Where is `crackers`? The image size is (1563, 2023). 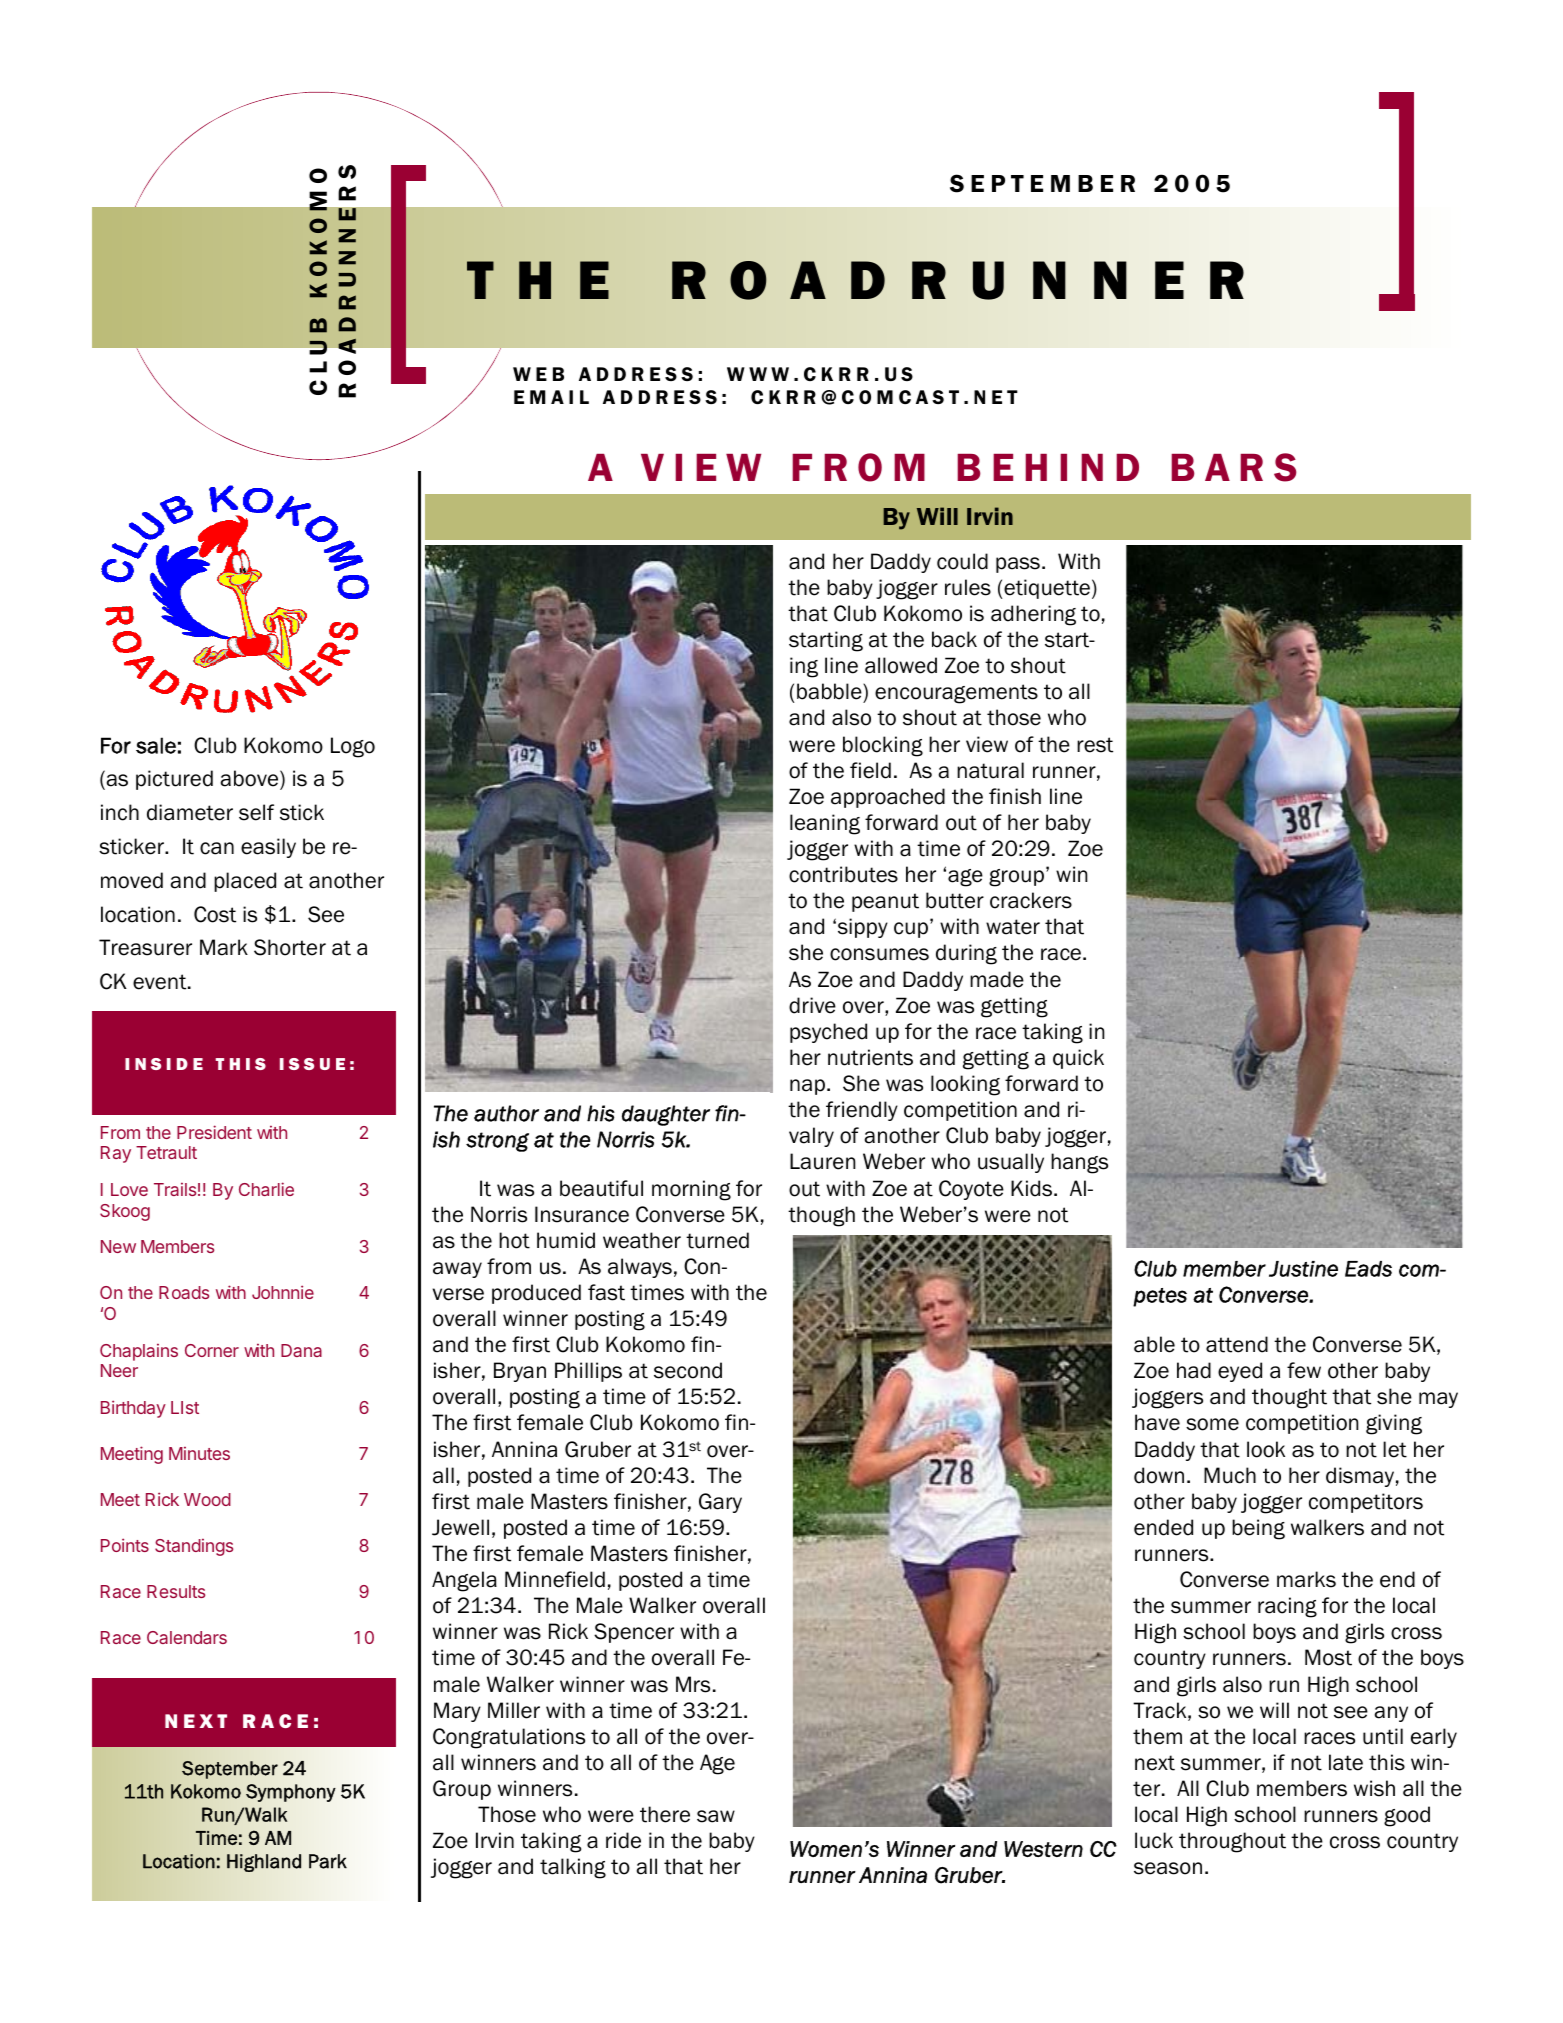
crackers is located at coordinates (1031, 900).
